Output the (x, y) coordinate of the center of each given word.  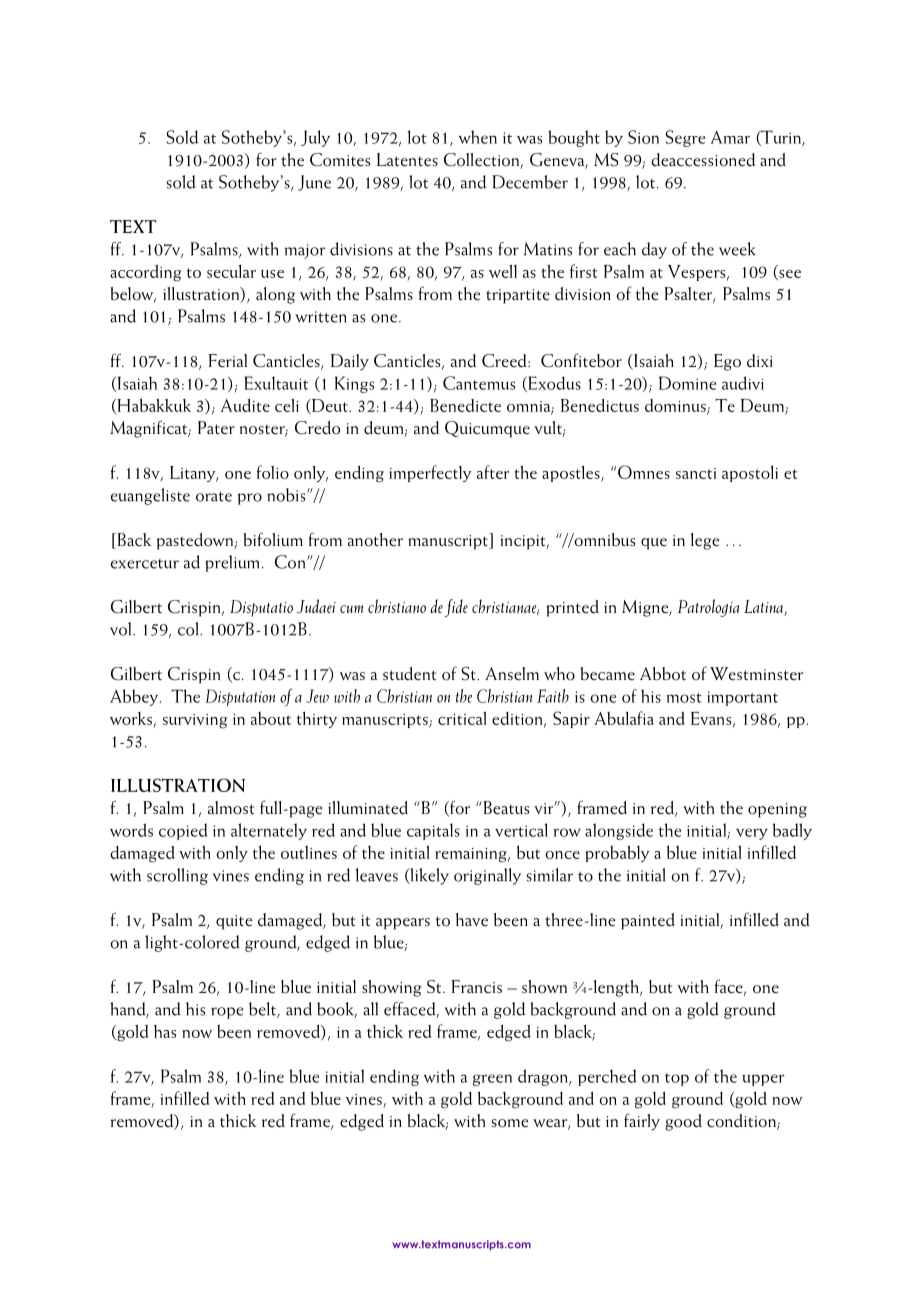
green (492, 1080)
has (165, 1031)
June (314, 183)
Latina (764, 608)
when (478, 137)
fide (456, 608)
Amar (730, 137)
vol (122, 629)
